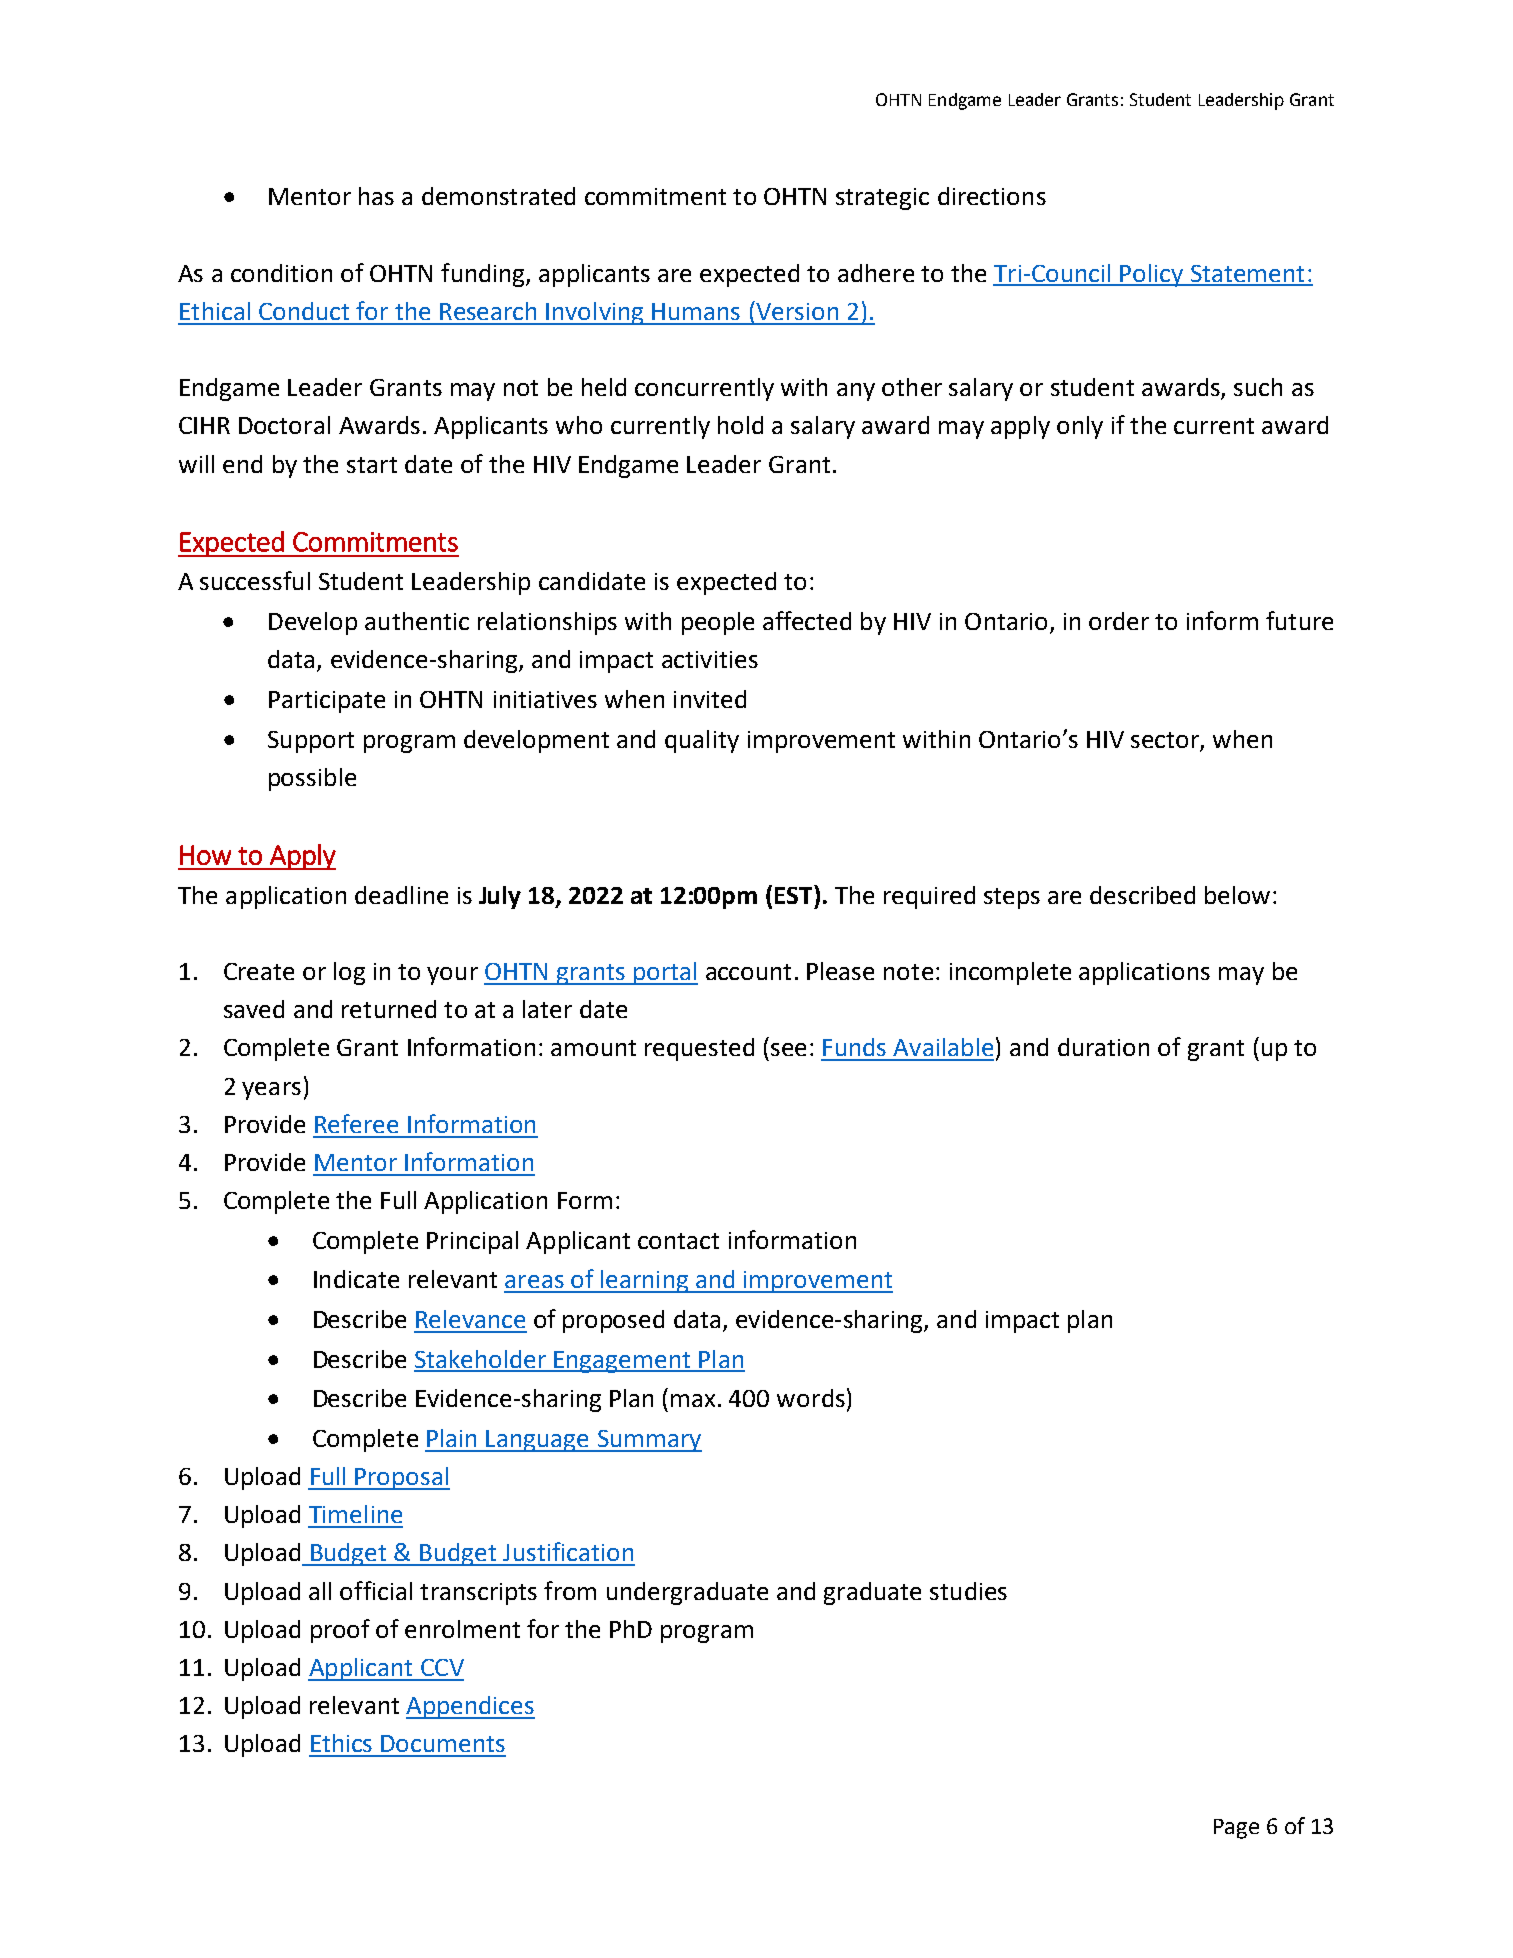 The height and width of the screenshot is (1958, 1513). I want to click on Policy, so click(1152, 275).
